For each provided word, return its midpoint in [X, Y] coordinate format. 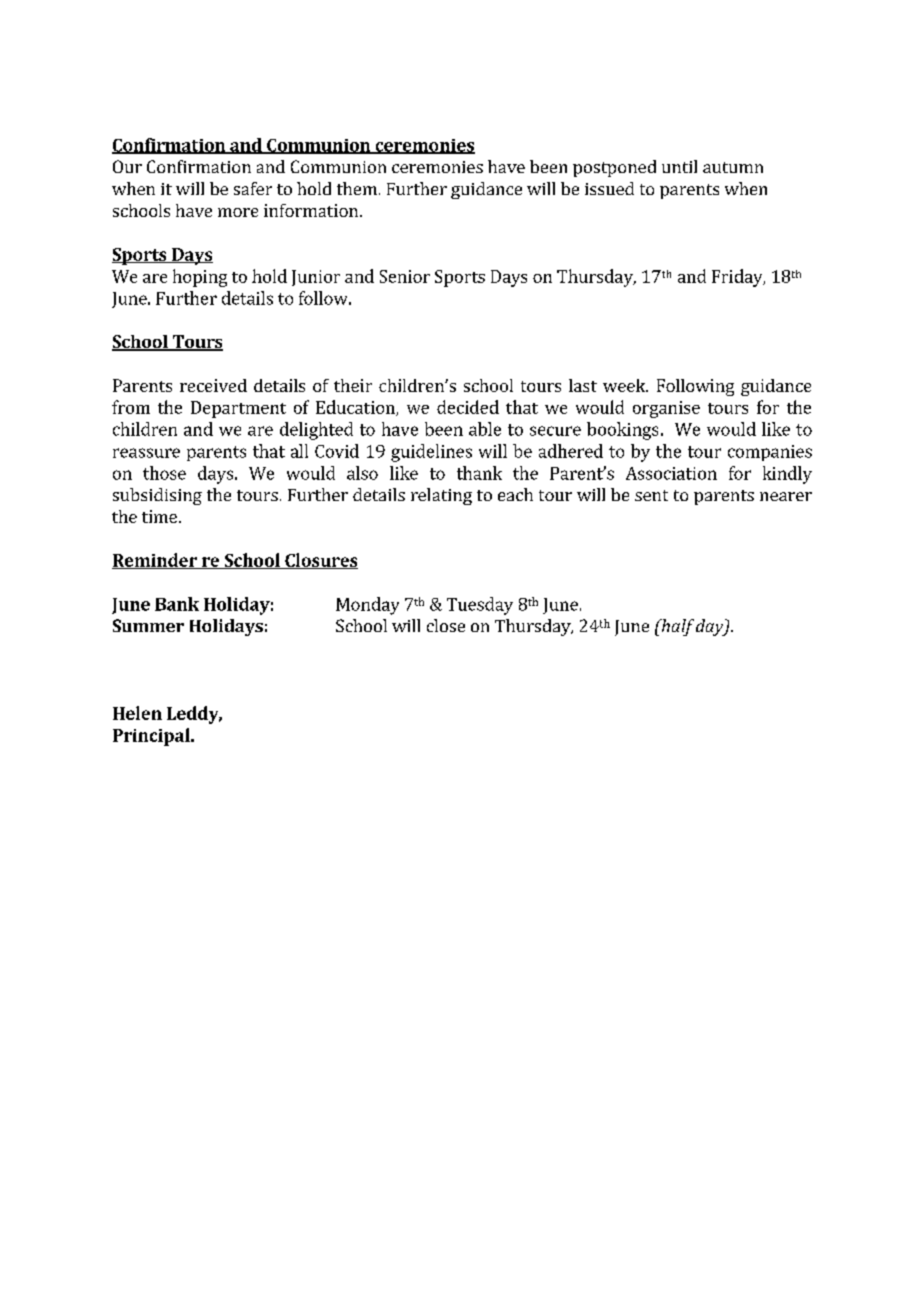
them [357, 188]
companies [770, 453]
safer [253, 188]
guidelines [431, 453]
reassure [146, 453]
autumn [733, 167]
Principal [152, 737]
